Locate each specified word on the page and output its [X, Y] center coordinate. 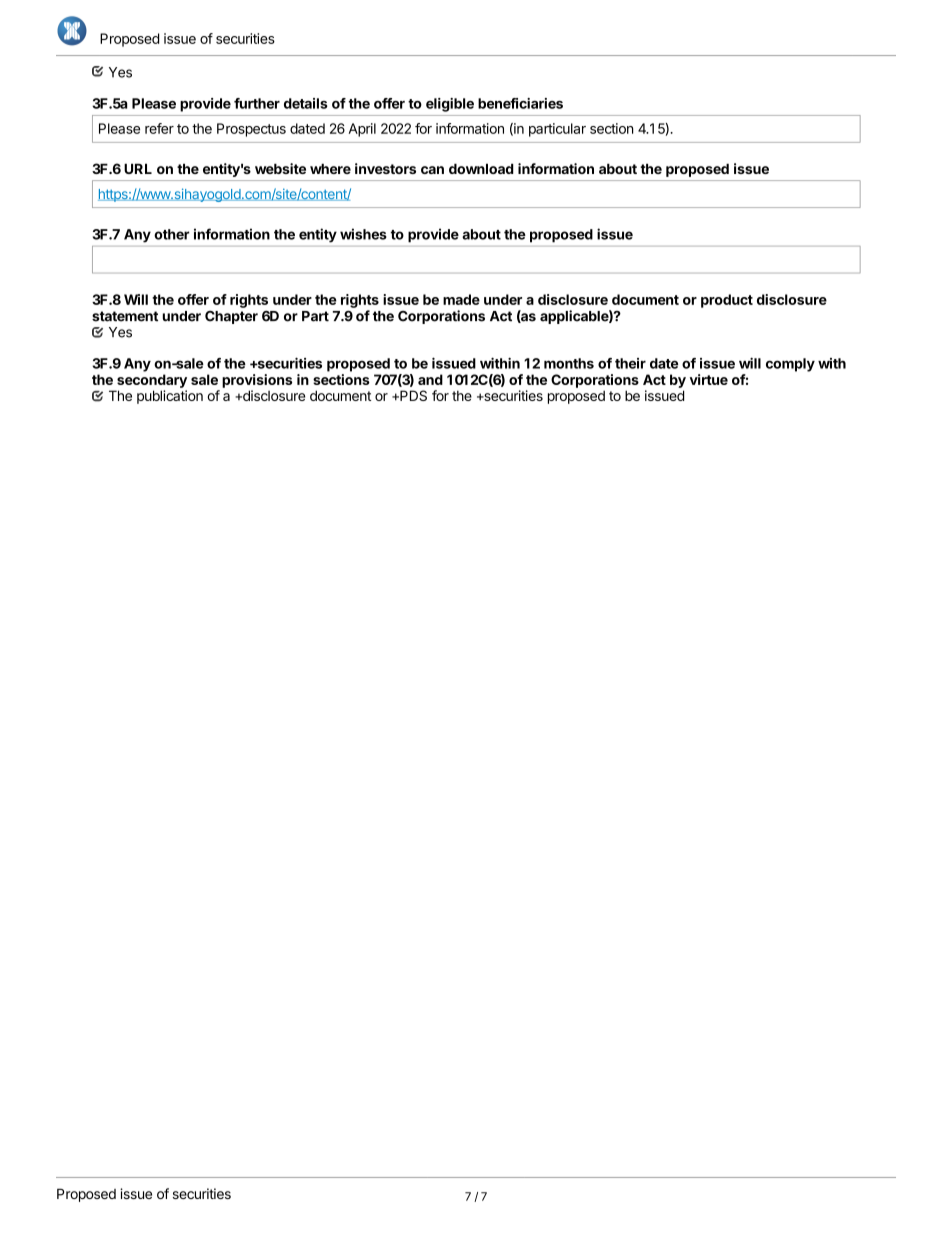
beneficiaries [520, 103]
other [172, 234]
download [481, 168]
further [257, 103]
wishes [363, 234]
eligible [450, 105]
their [630, 363]
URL [138, 168]
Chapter [231, 317]
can [432, 170]
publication [170, 397]
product [727, 301]
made [461, 299]
